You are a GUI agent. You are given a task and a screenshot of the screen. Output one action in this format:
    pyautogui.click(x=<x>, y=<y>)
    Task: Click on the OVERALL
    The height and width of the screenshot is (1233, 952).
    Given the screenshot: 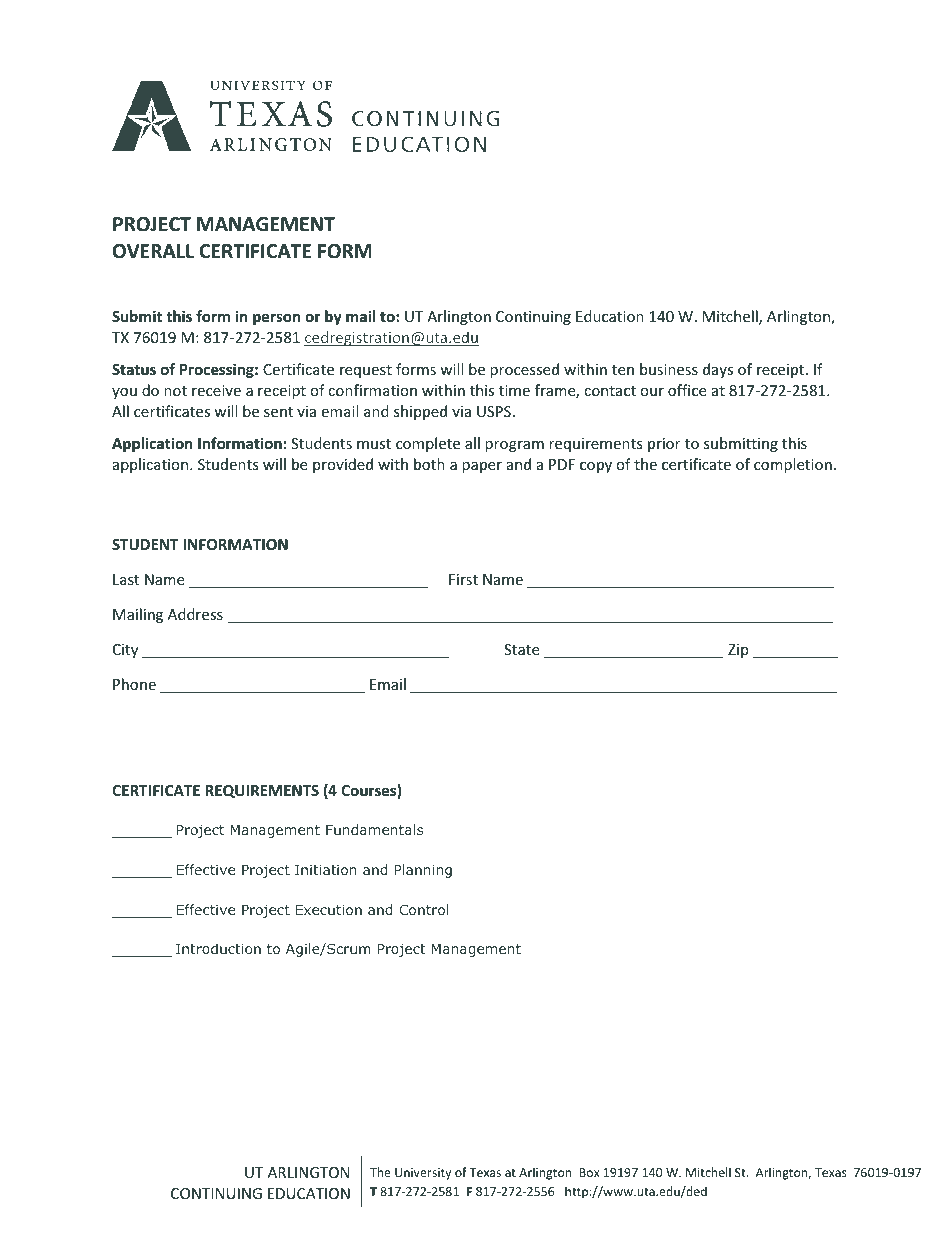 What is the action you would take?
    pyautogui.click(x=153, y=251)
